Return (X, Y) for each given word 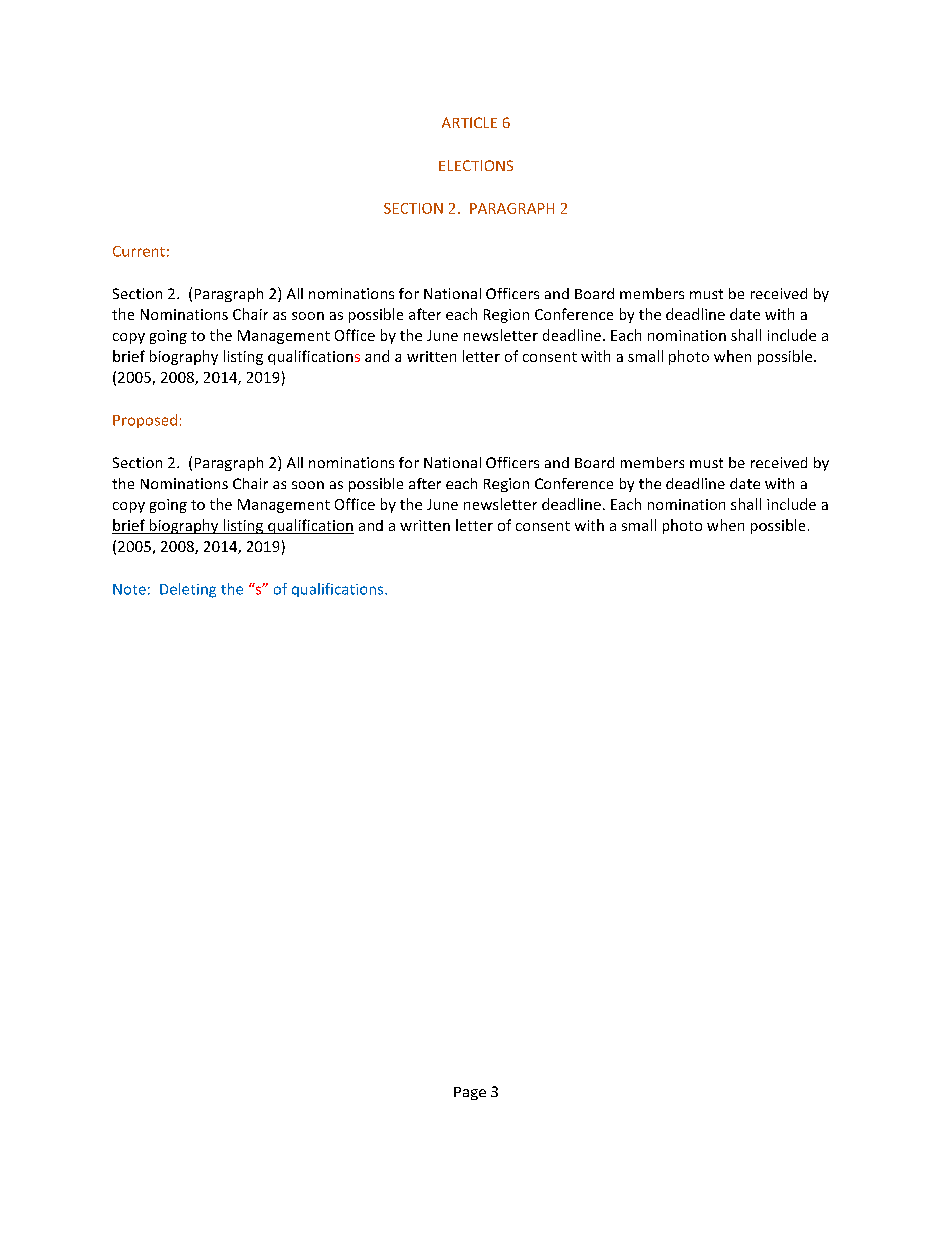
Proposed (145, 421)
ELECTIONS (476, 165)
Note (129, 589)
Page (470, 1093)
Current (139, 251)
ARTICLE (469, 122)
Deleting (188, 590)
